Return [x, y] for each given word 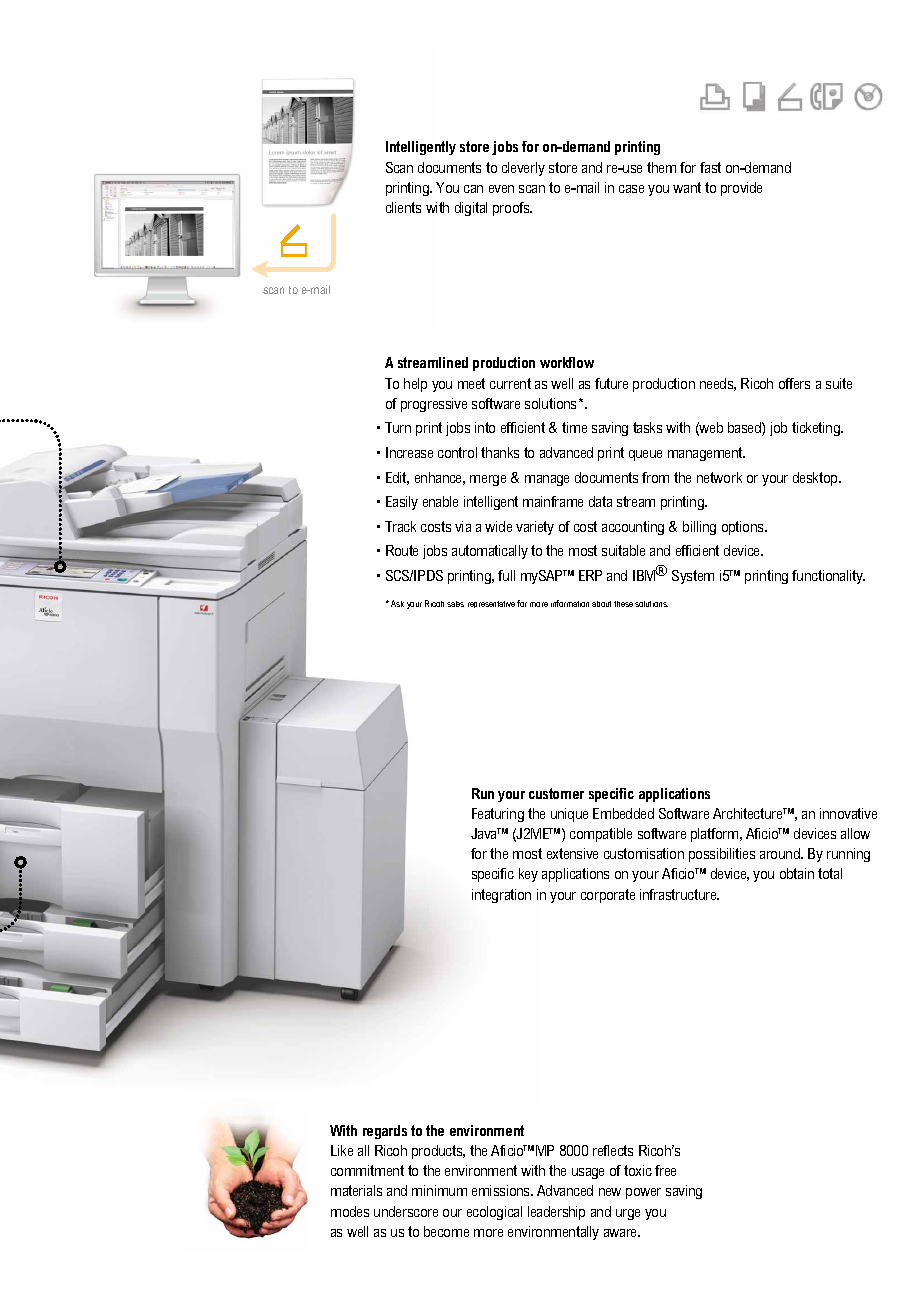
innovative [848, 813]
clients [403, 207]
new [610, 1192]
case [631, 189]
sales [455, 604]
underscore [406, 1211]
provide [741, 189]
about [601, 604]
